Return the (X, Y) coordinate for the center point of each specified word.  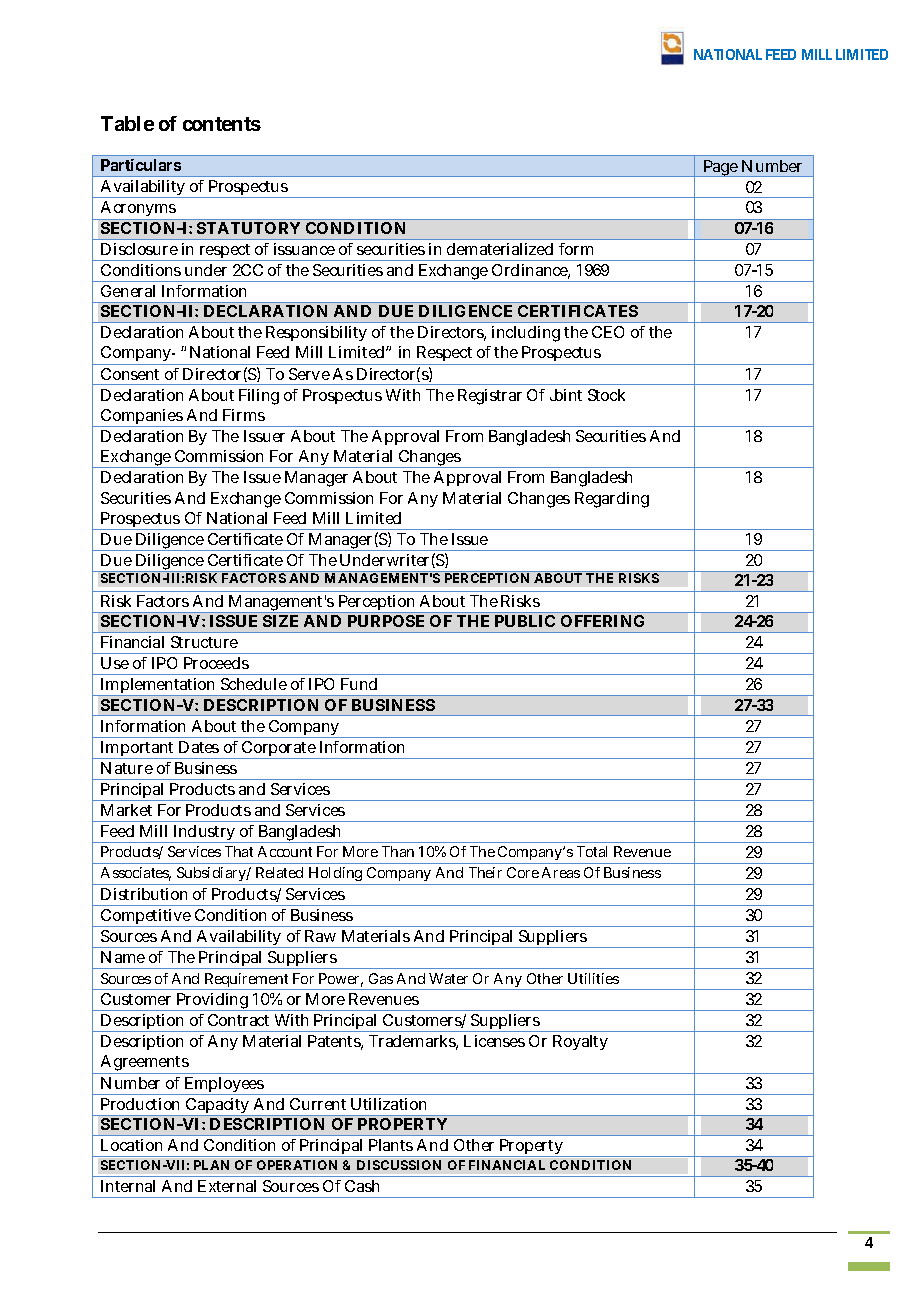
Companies (141, 418)
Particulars (141, 165)
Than (398, 851)
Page (720, 168)
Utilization (388, 1104)
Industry (203, 834)
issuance (304, 249)
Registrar (490, 397)
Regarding (612, 500)
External (227, 1186)
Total (592, 851)
